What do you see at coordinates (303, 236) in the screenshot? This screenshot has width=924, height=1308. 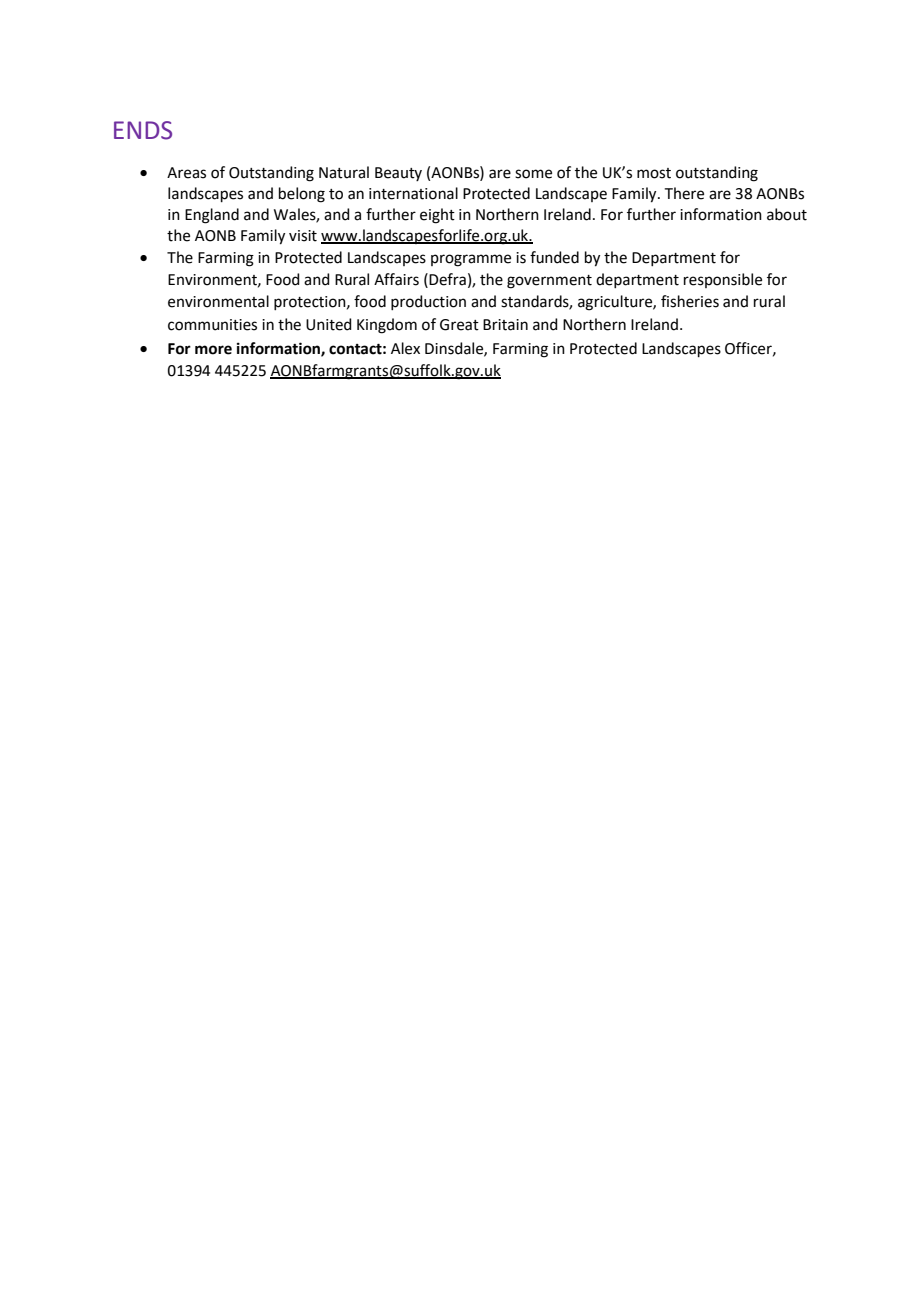 I see `visit` at bounding box center [303, 236].
